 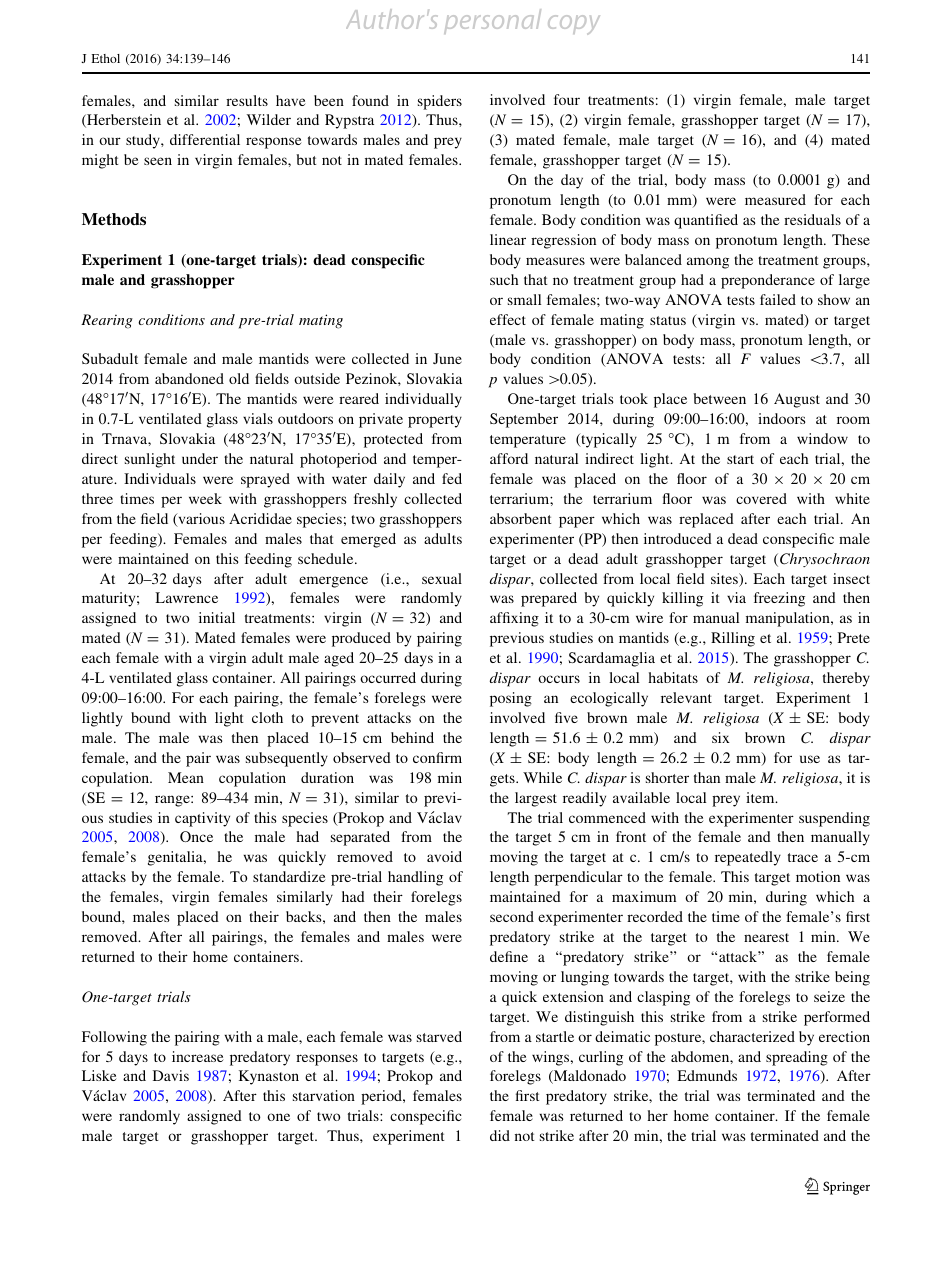 What do you see at coordinates (186, 777) in the screenshot?
I see `Mean` at bounding box center [186, 777].
